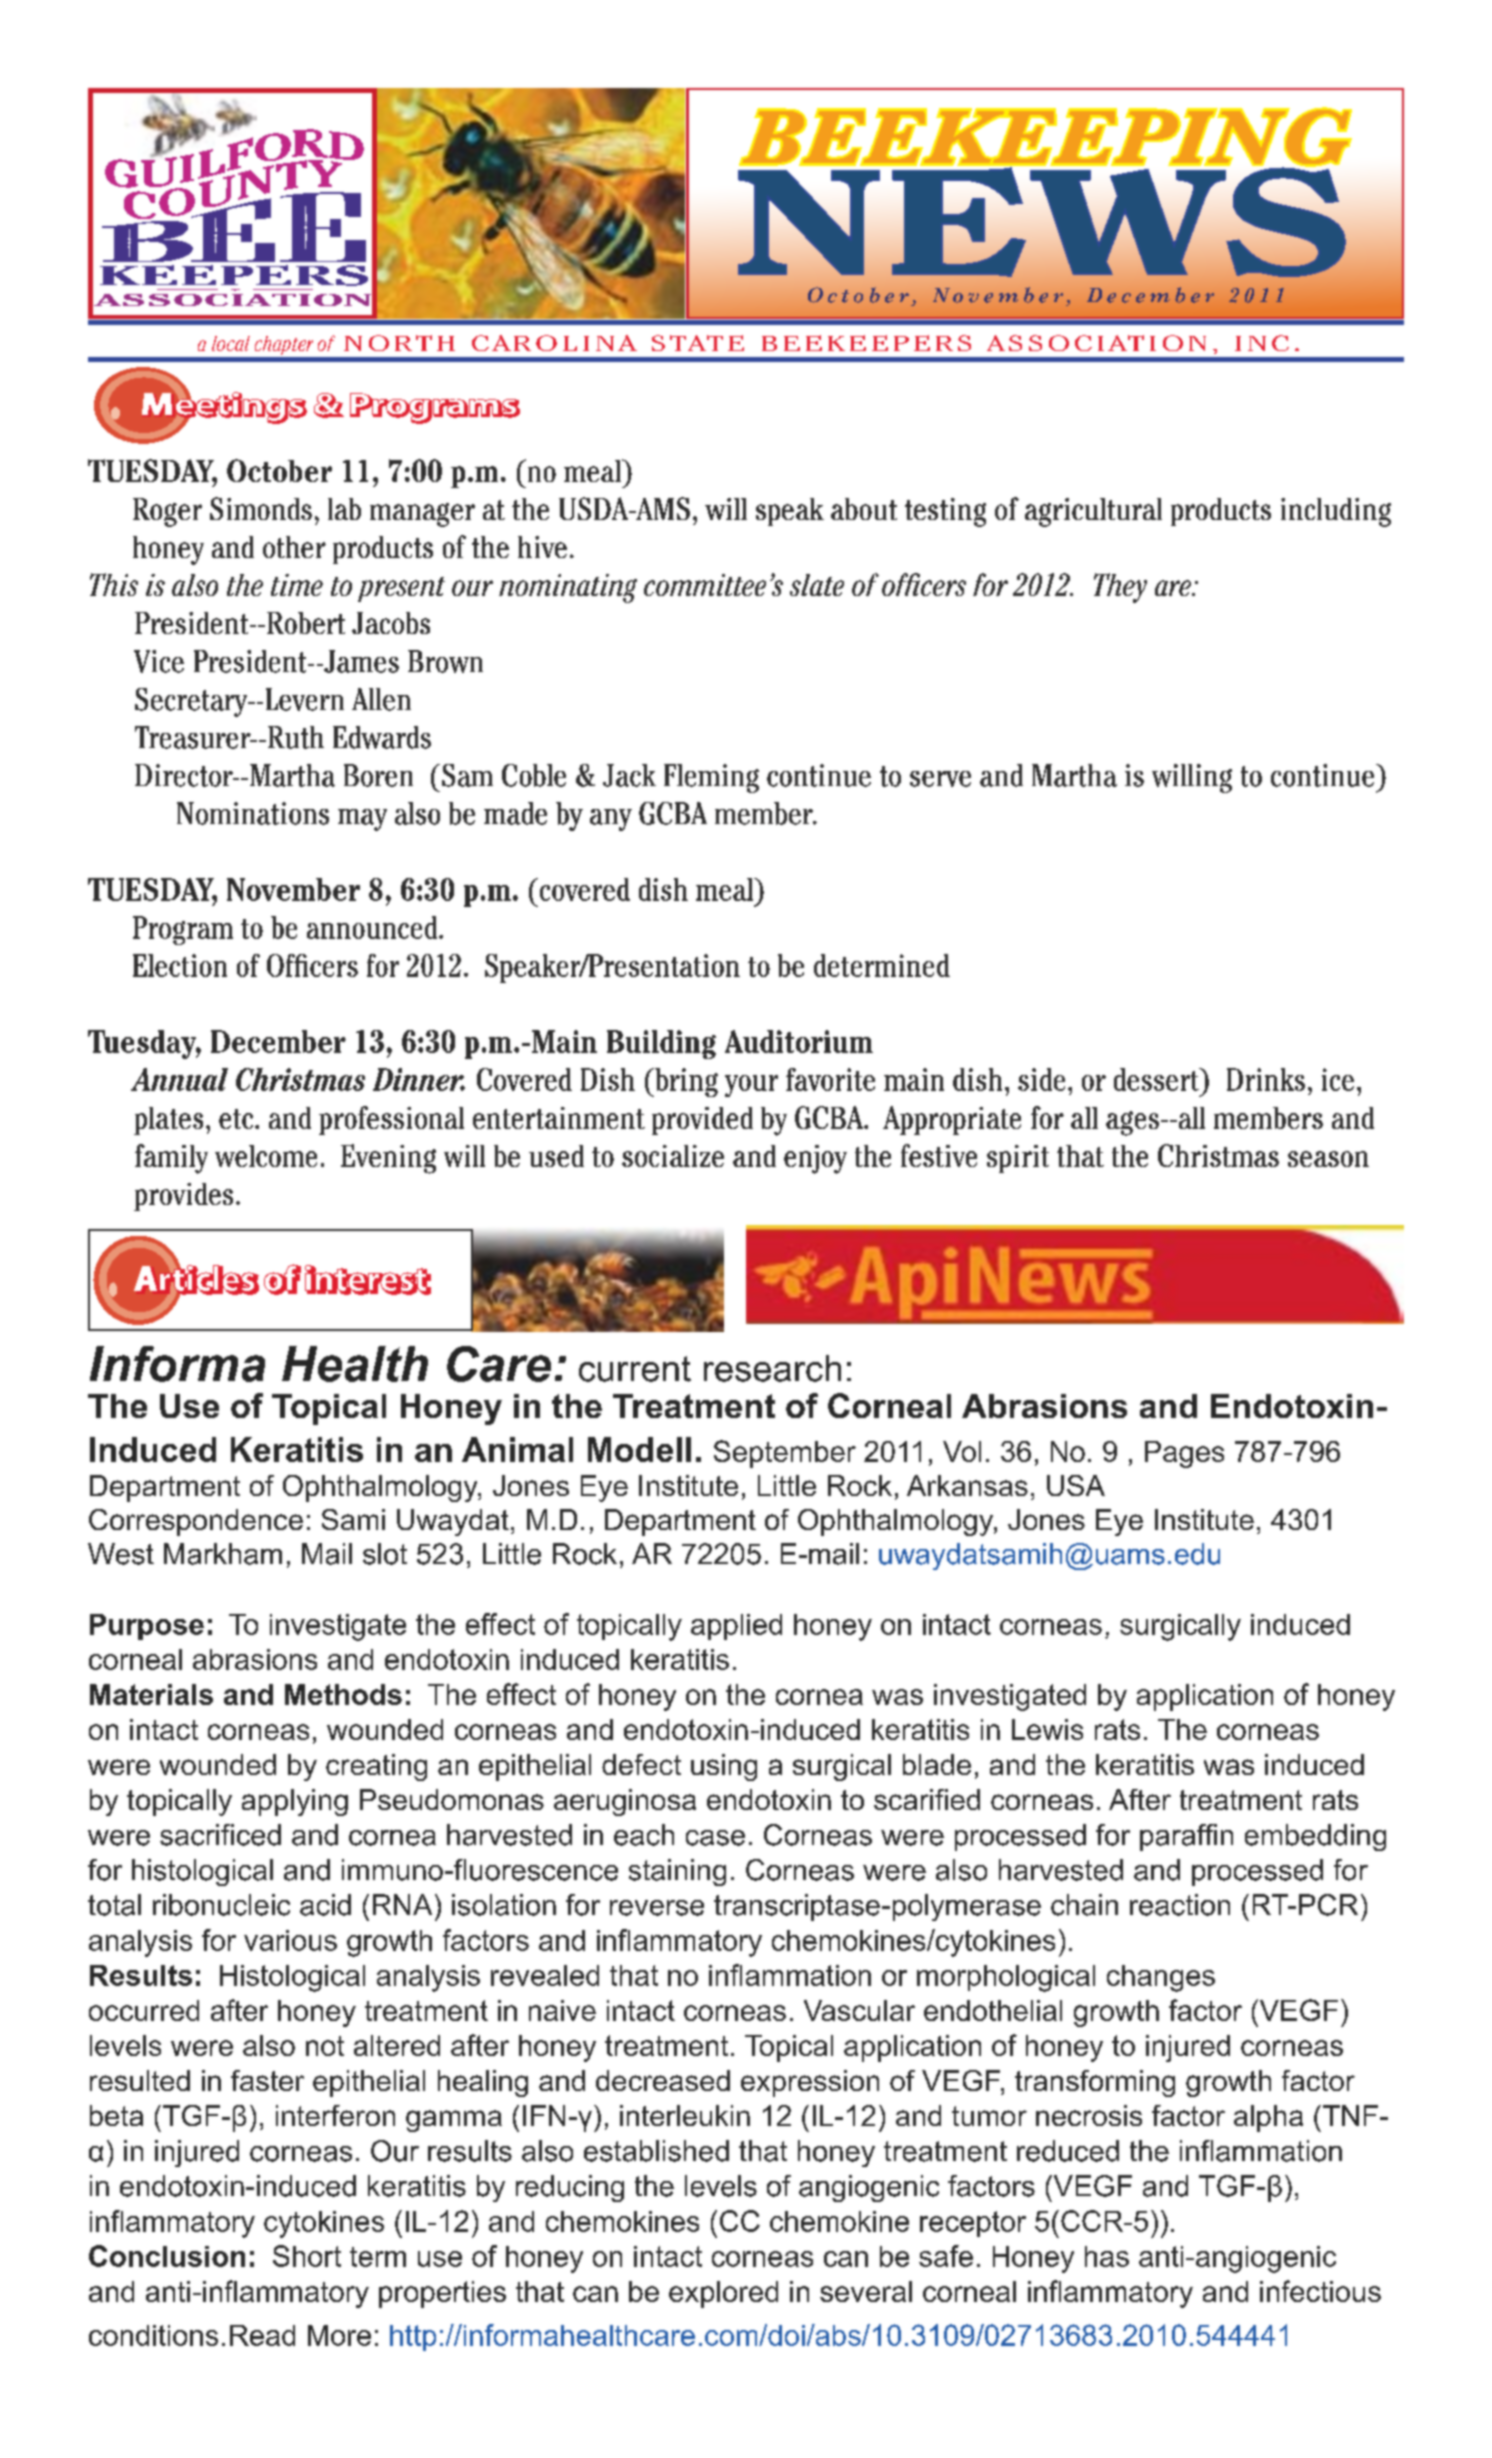 Image resolution: width=1492 pixels, height=2458 pixels. What do you see at coordinates (1093, 512) in the document?
I see `agricultural` at bounding box center [1093, 512].
